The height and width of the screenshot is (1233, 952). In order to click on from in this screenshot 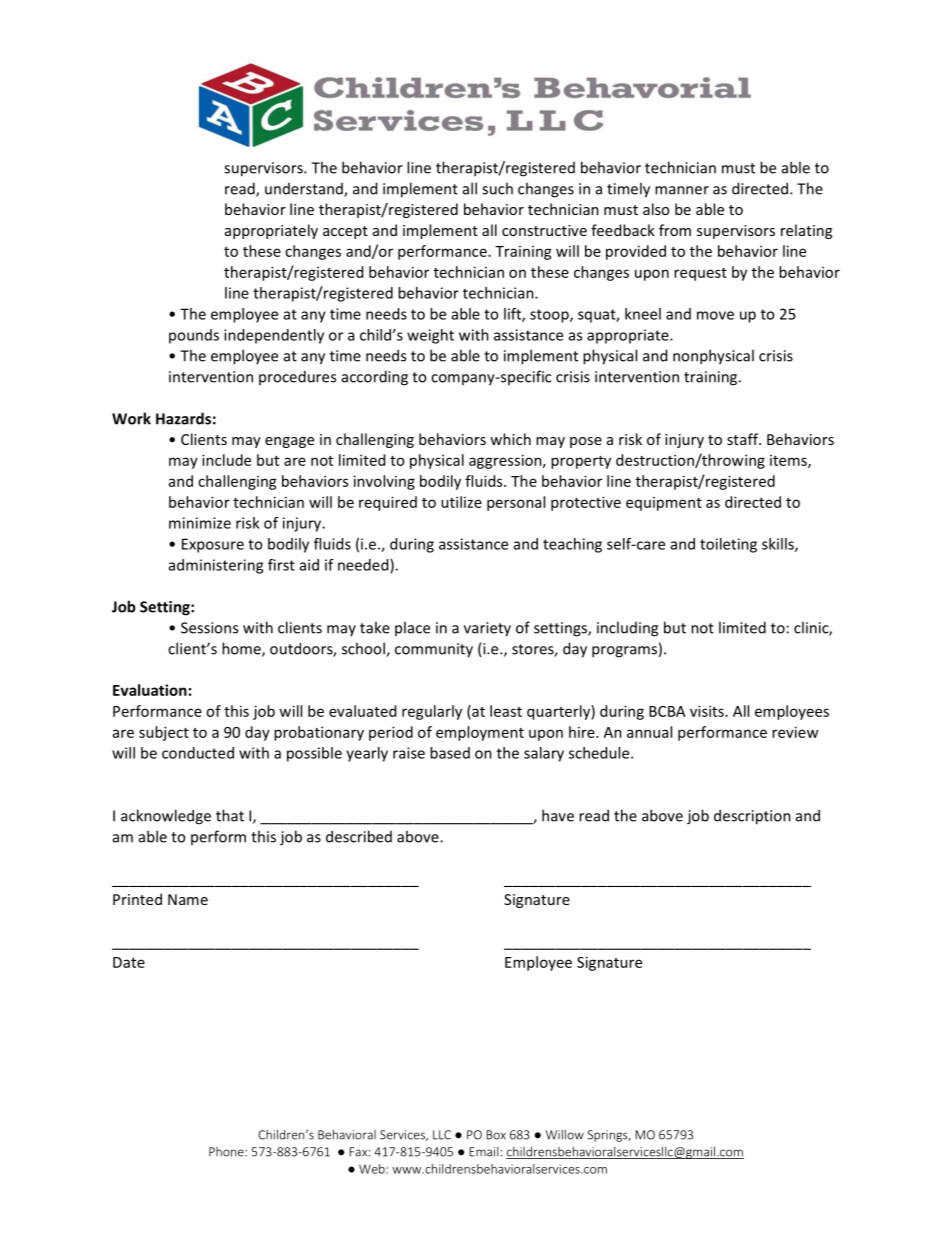, I will do `click(675, 230)`.
